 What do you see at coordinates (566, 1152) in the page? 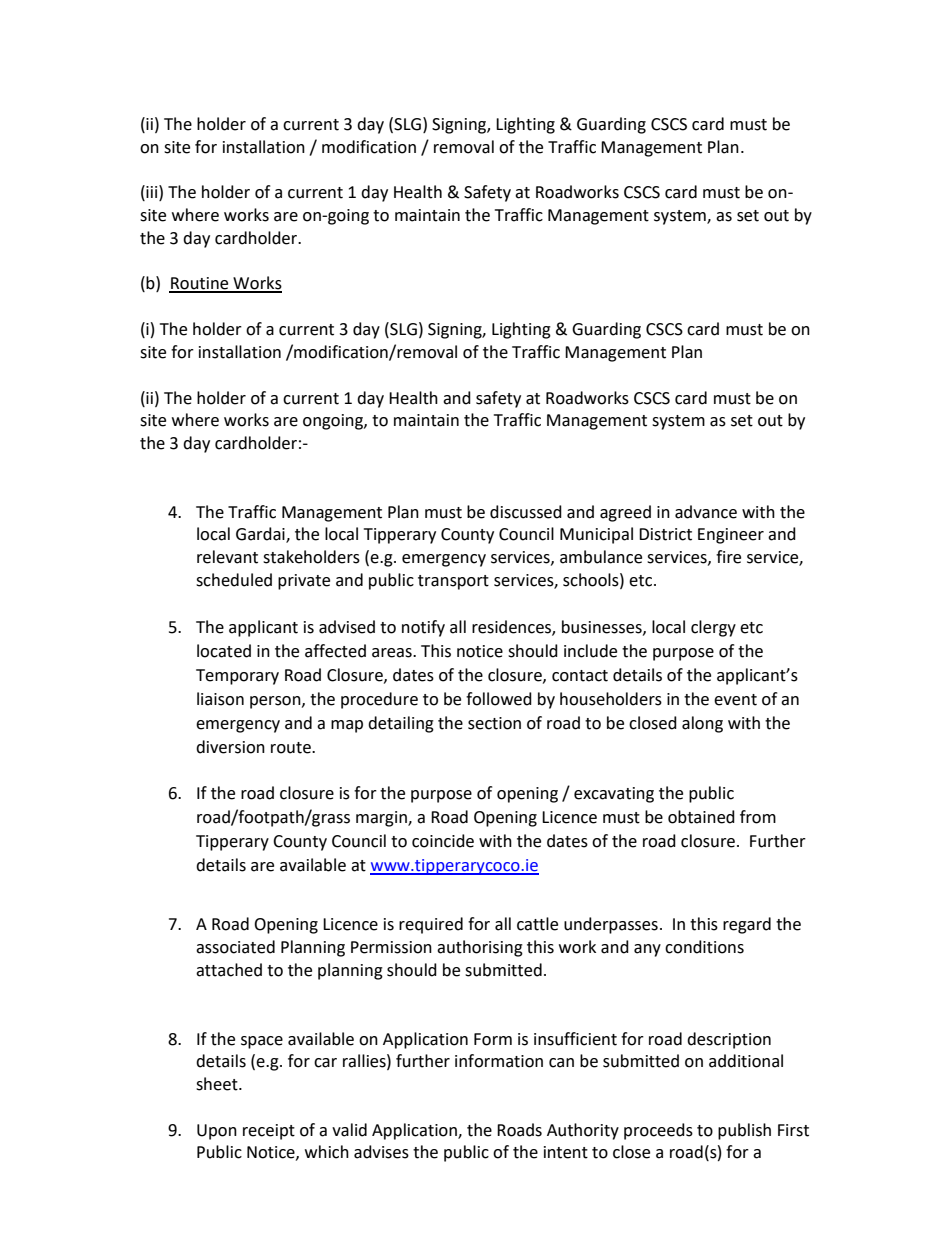
I see `intent` at bounding box center [566, 1152].
